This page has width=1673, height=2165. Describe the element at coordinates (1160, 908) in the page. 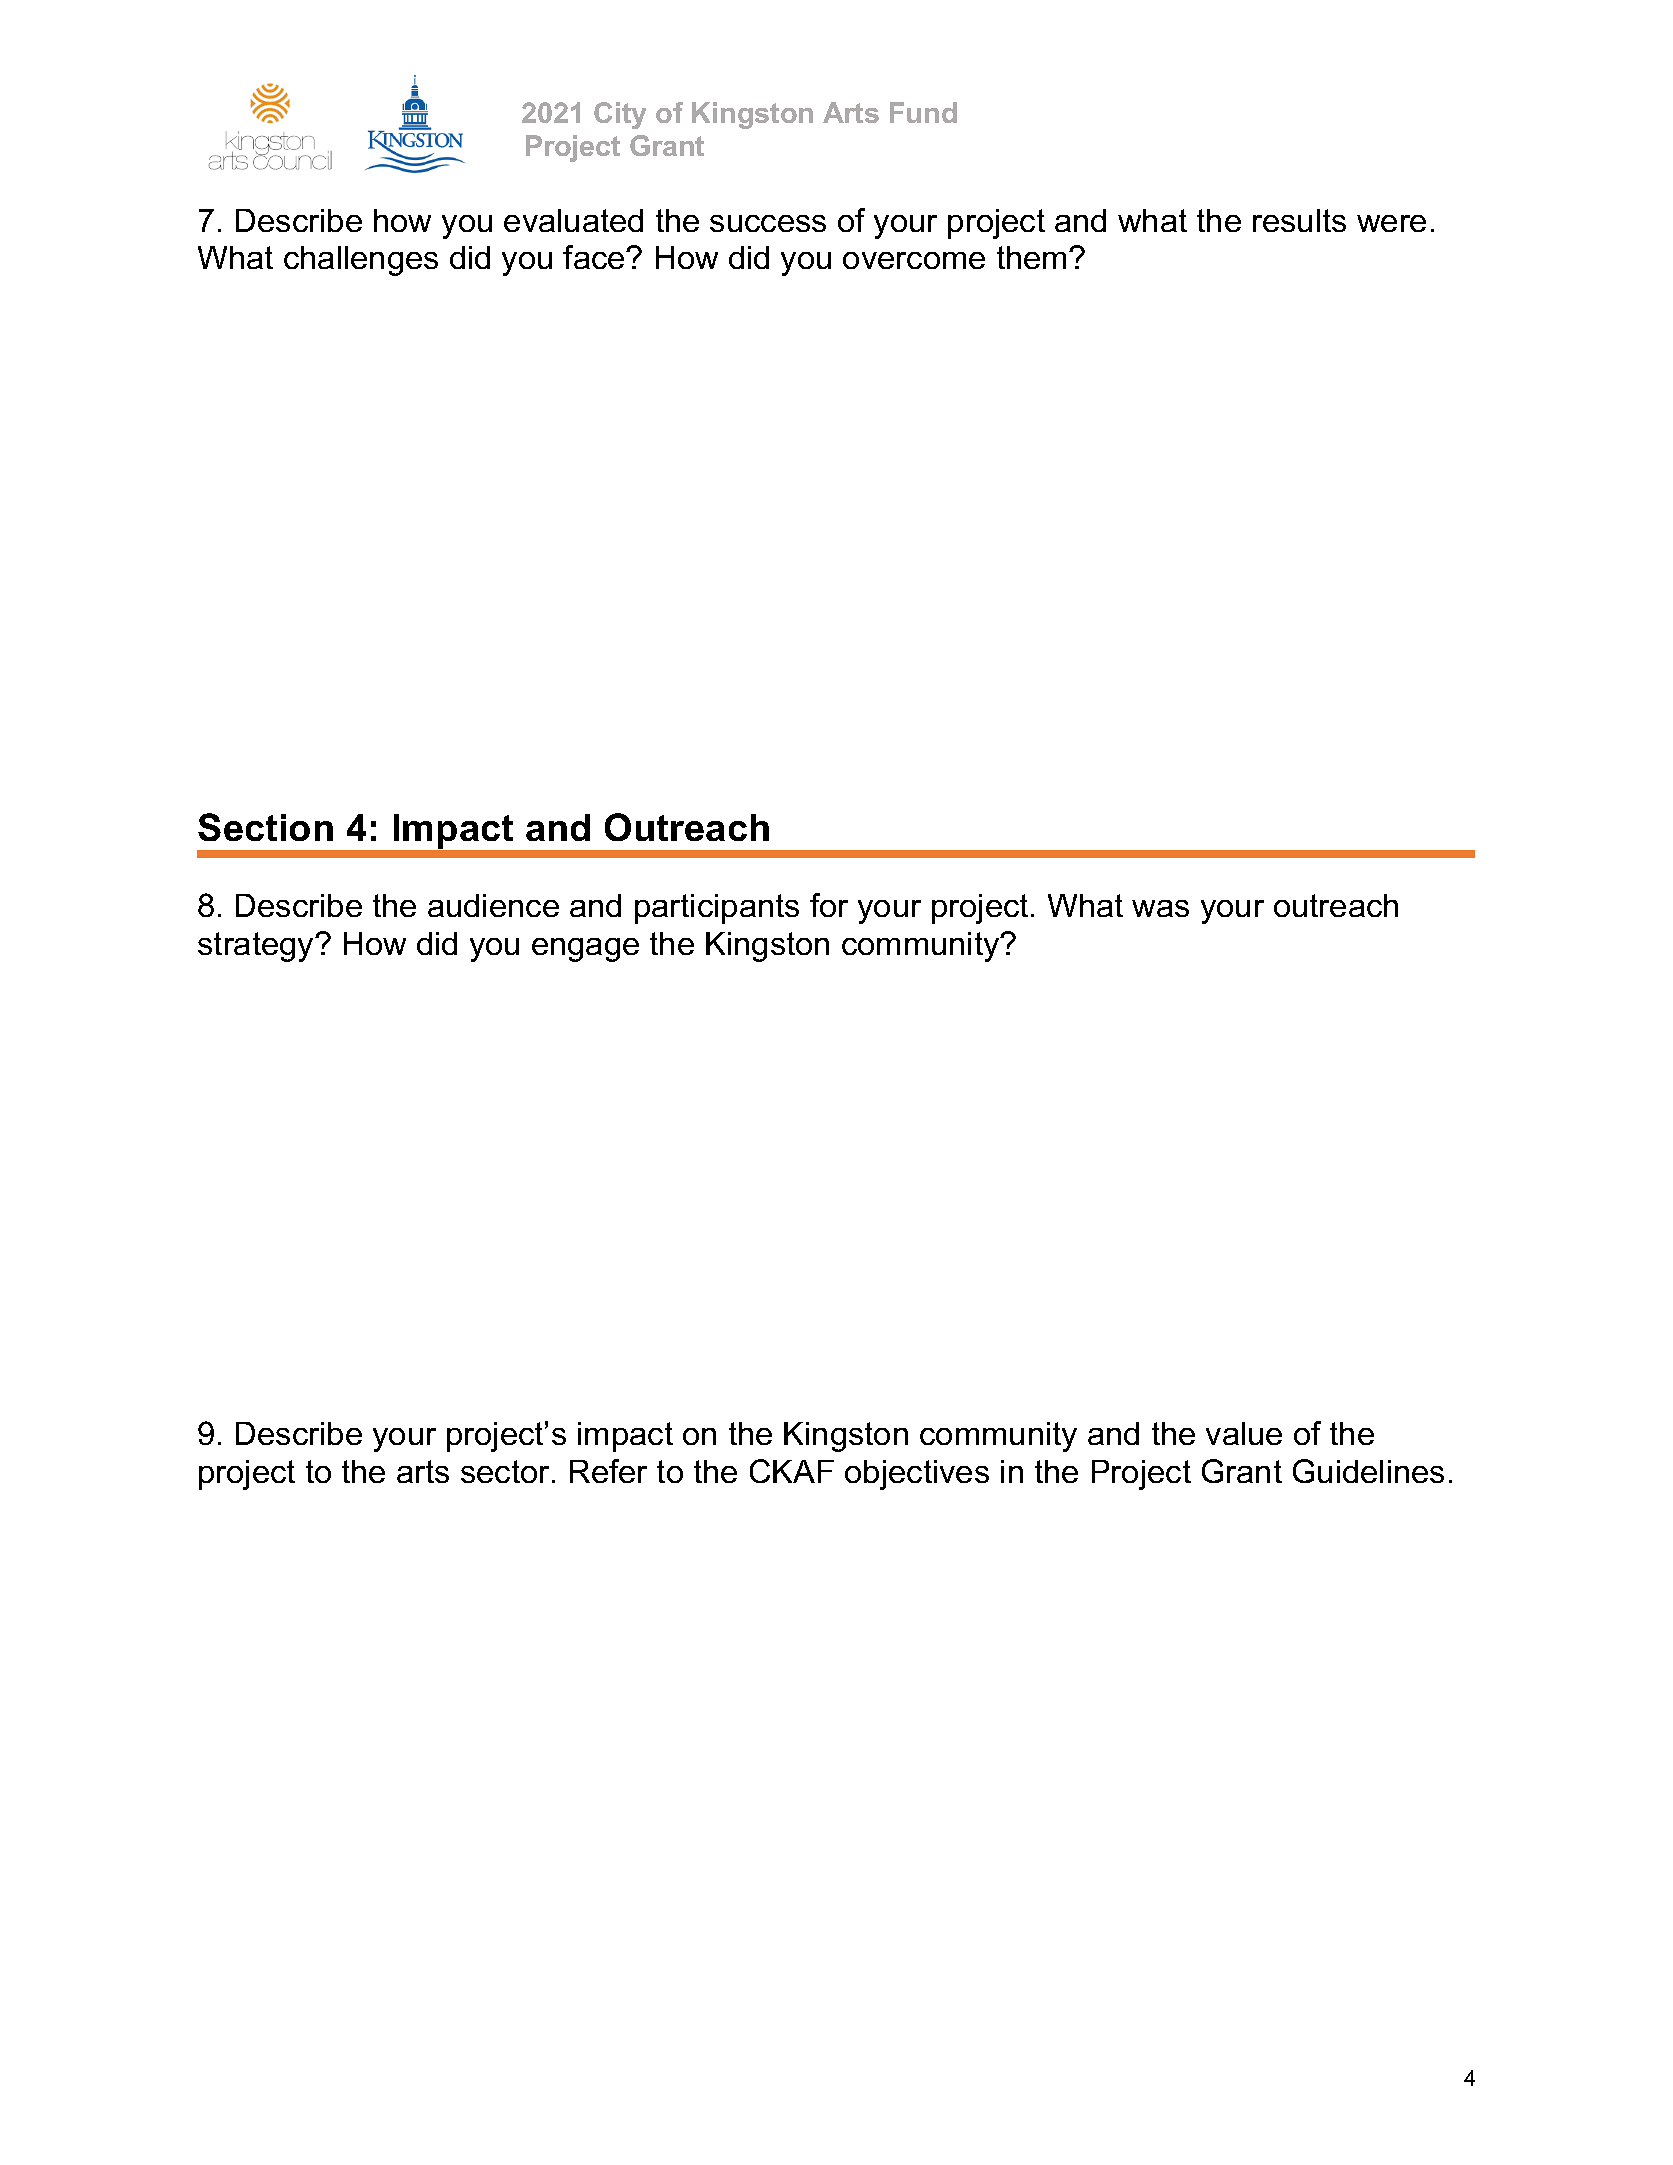

I see `was` at that location.
